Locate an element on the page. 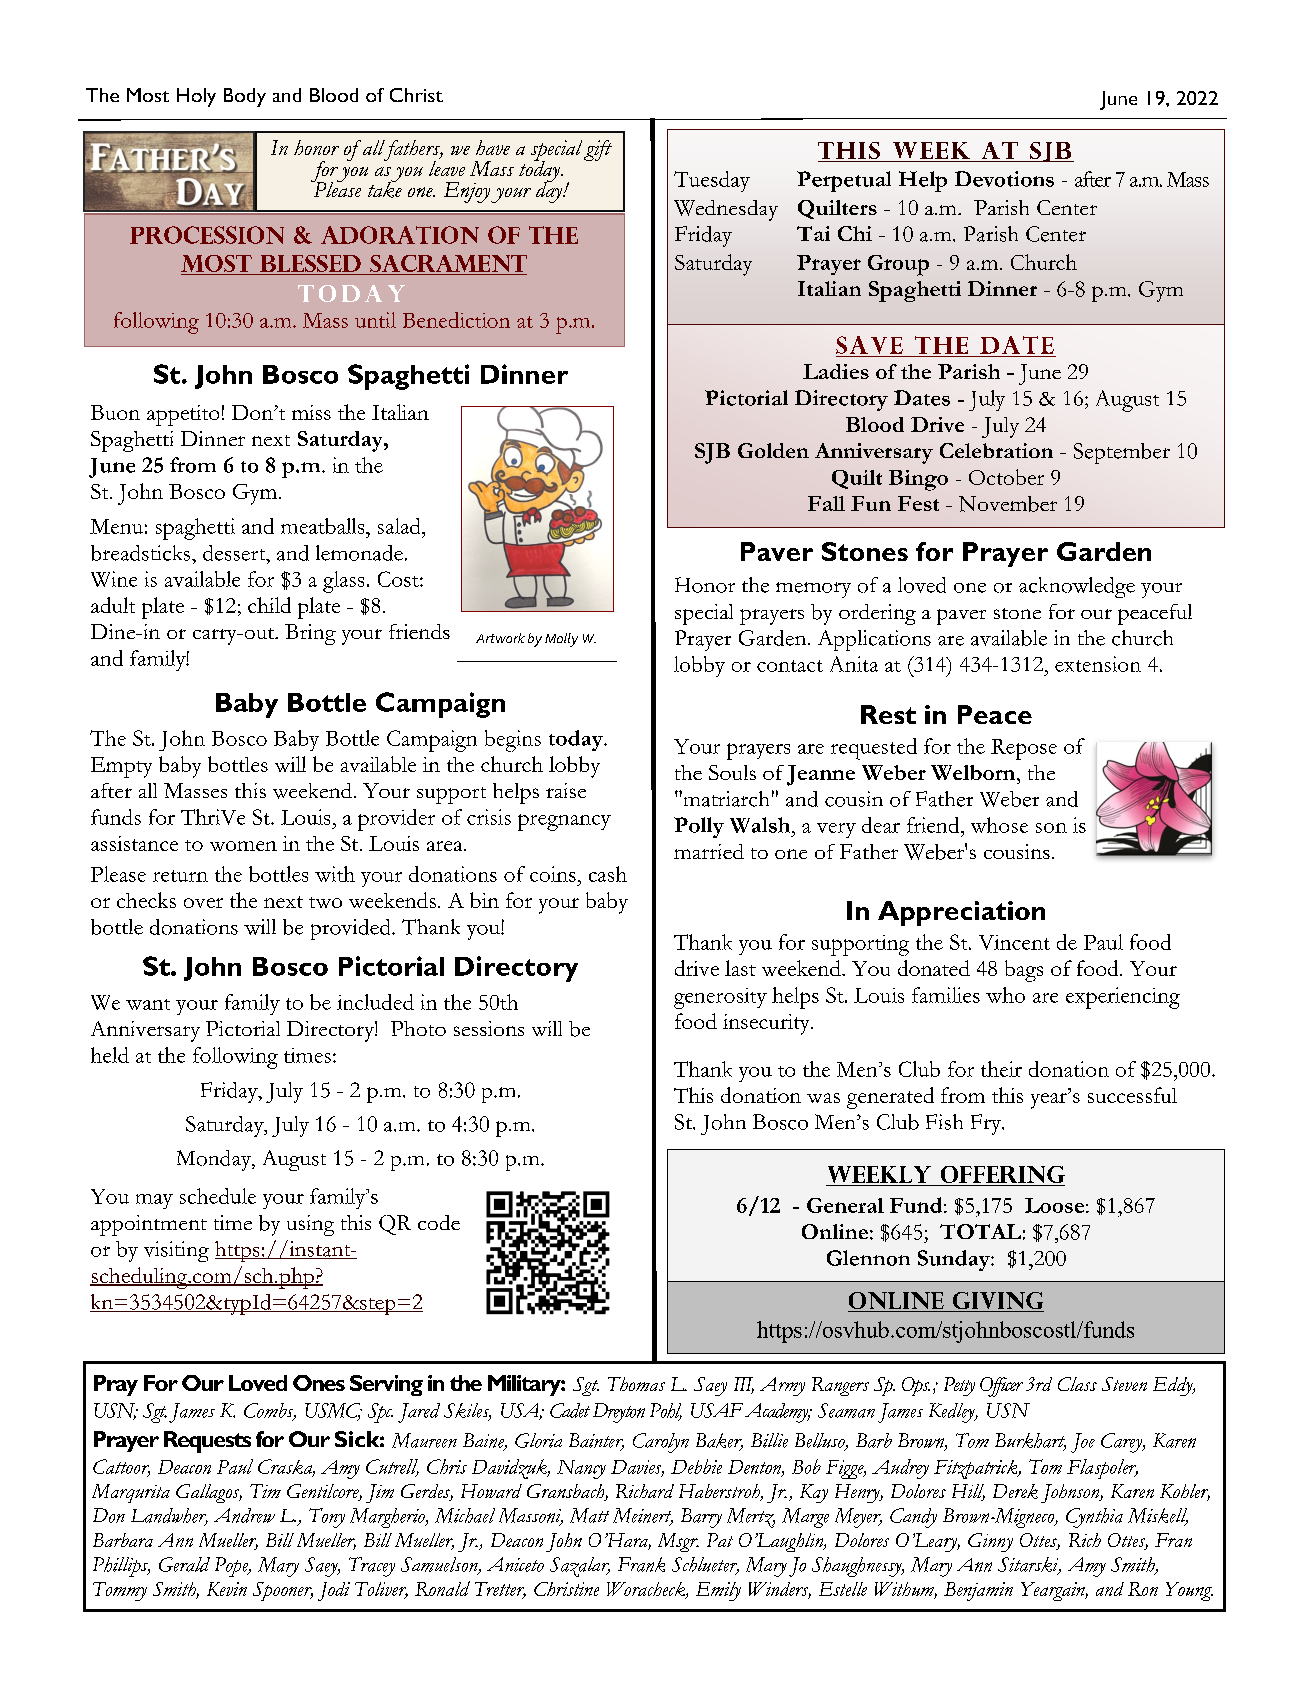 The image size is (1304, 1687). Body is located at coordinates (245, 97).
